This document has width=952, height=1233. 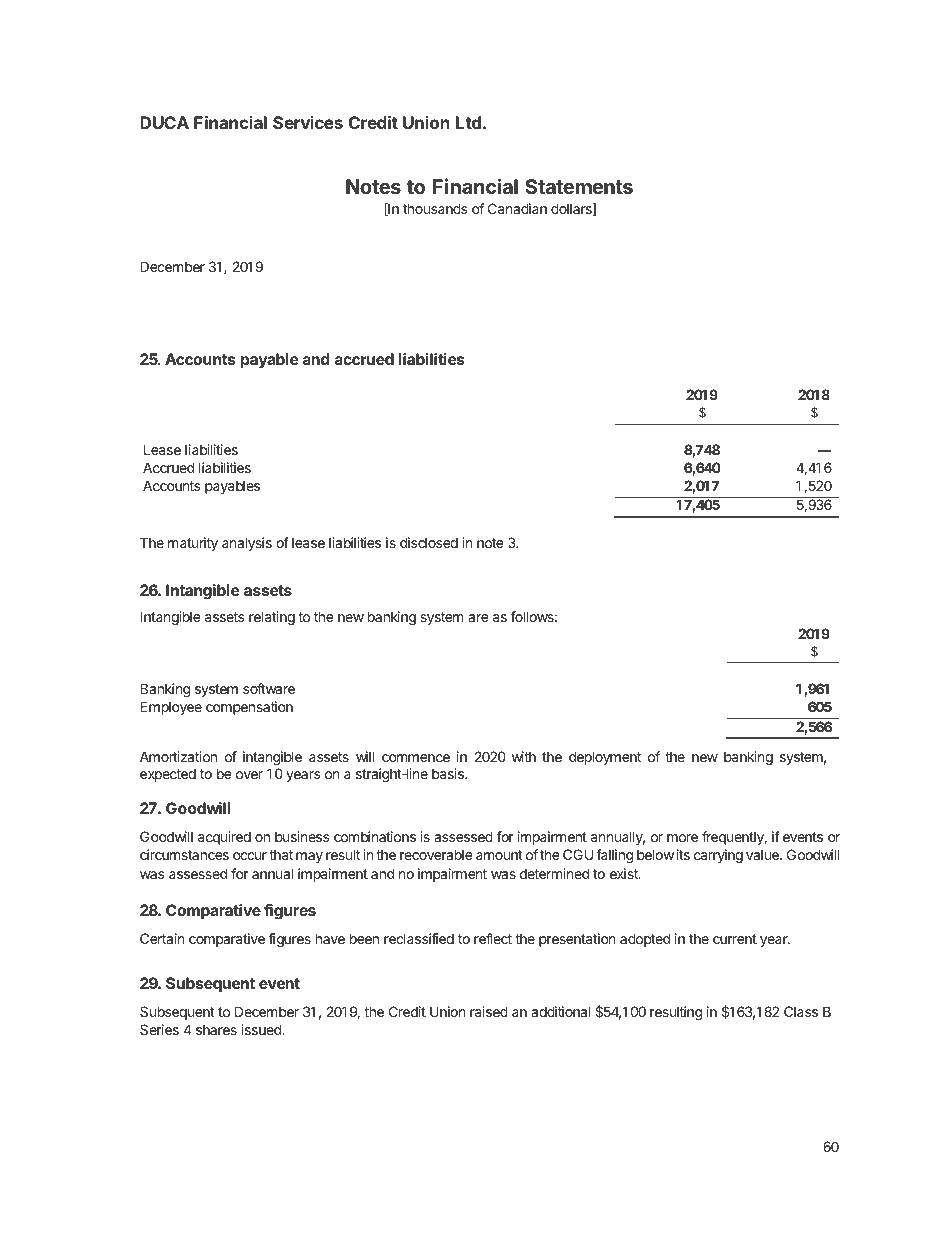 I want to click on more, so click(x=682, y=838).
